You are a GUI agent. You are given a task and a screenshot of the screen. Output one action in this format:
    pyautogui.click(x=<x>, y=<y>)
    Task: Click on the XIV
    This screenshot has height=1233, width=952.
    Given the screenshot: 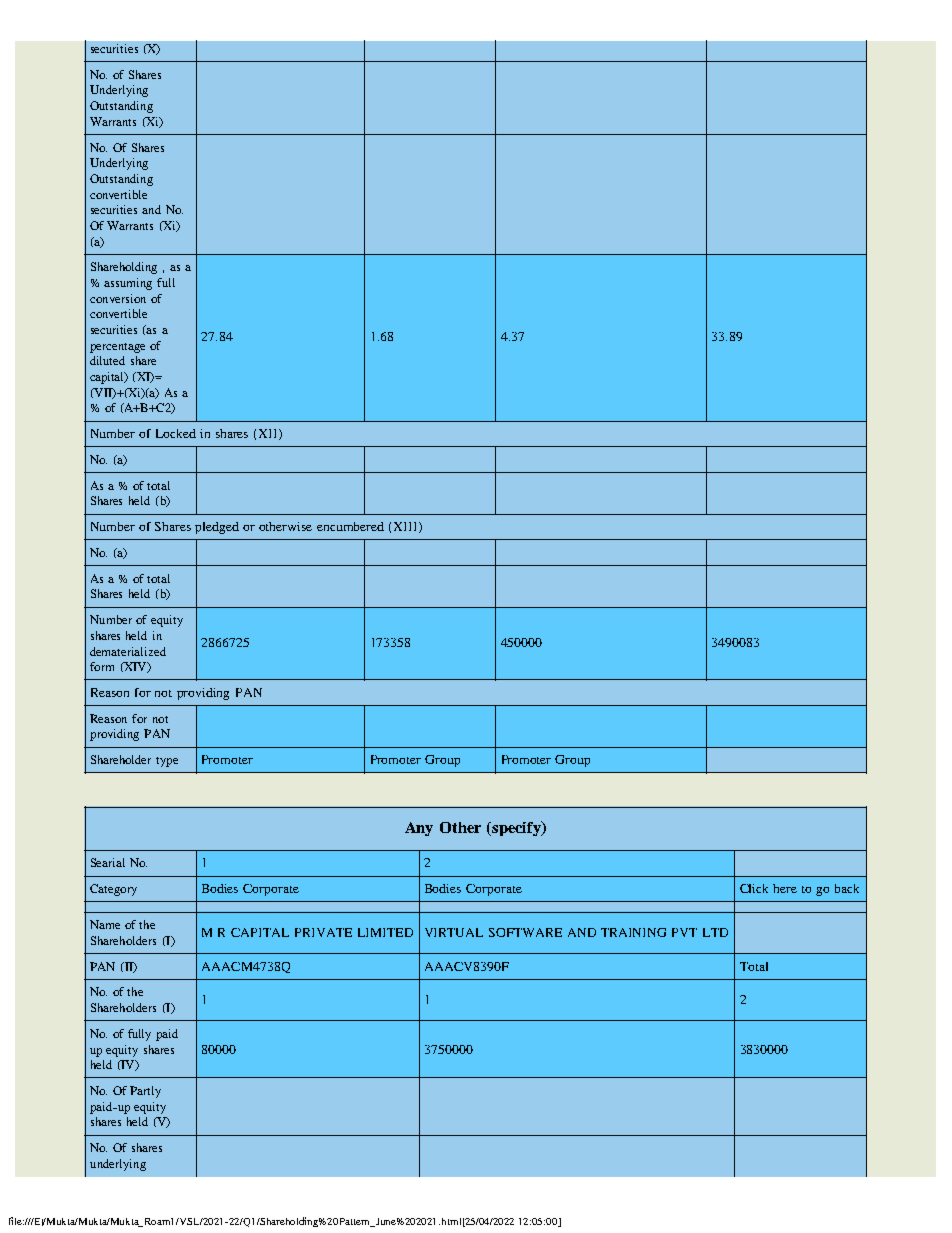 What is the action you would take?
    pyautogui.click(x=135, y=667)
